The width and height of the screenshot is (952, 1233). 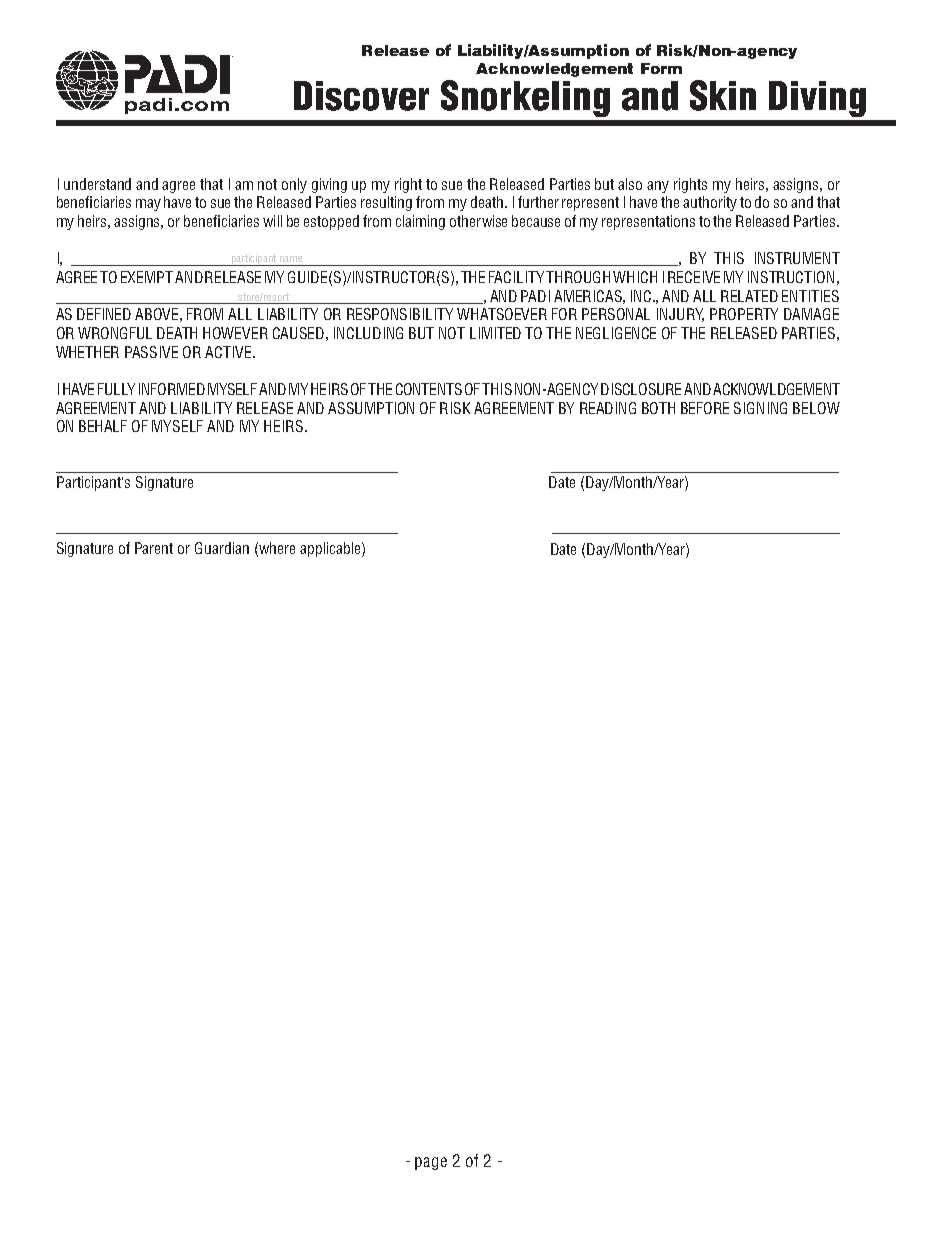 What do you see at coordinates (103, 426) in the screenshot?
I see `BEHALF` at bounding box center [103, 426].
